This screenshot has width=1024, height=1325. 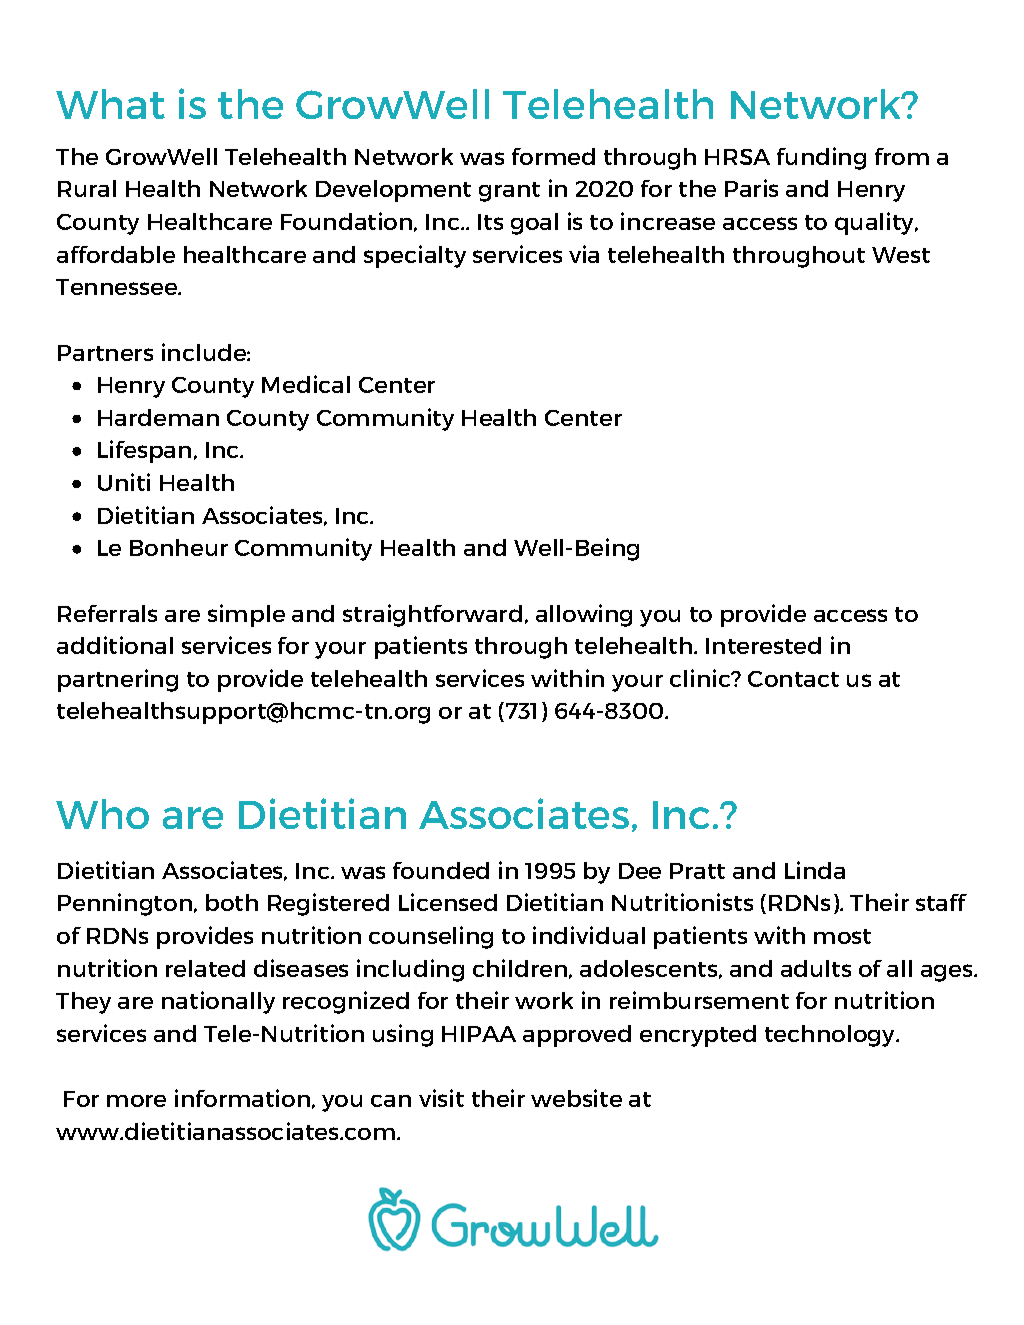 What do you see at coordinates (110, 104) in the screenshot?
I see `What` at bounding box center [110, 104].
